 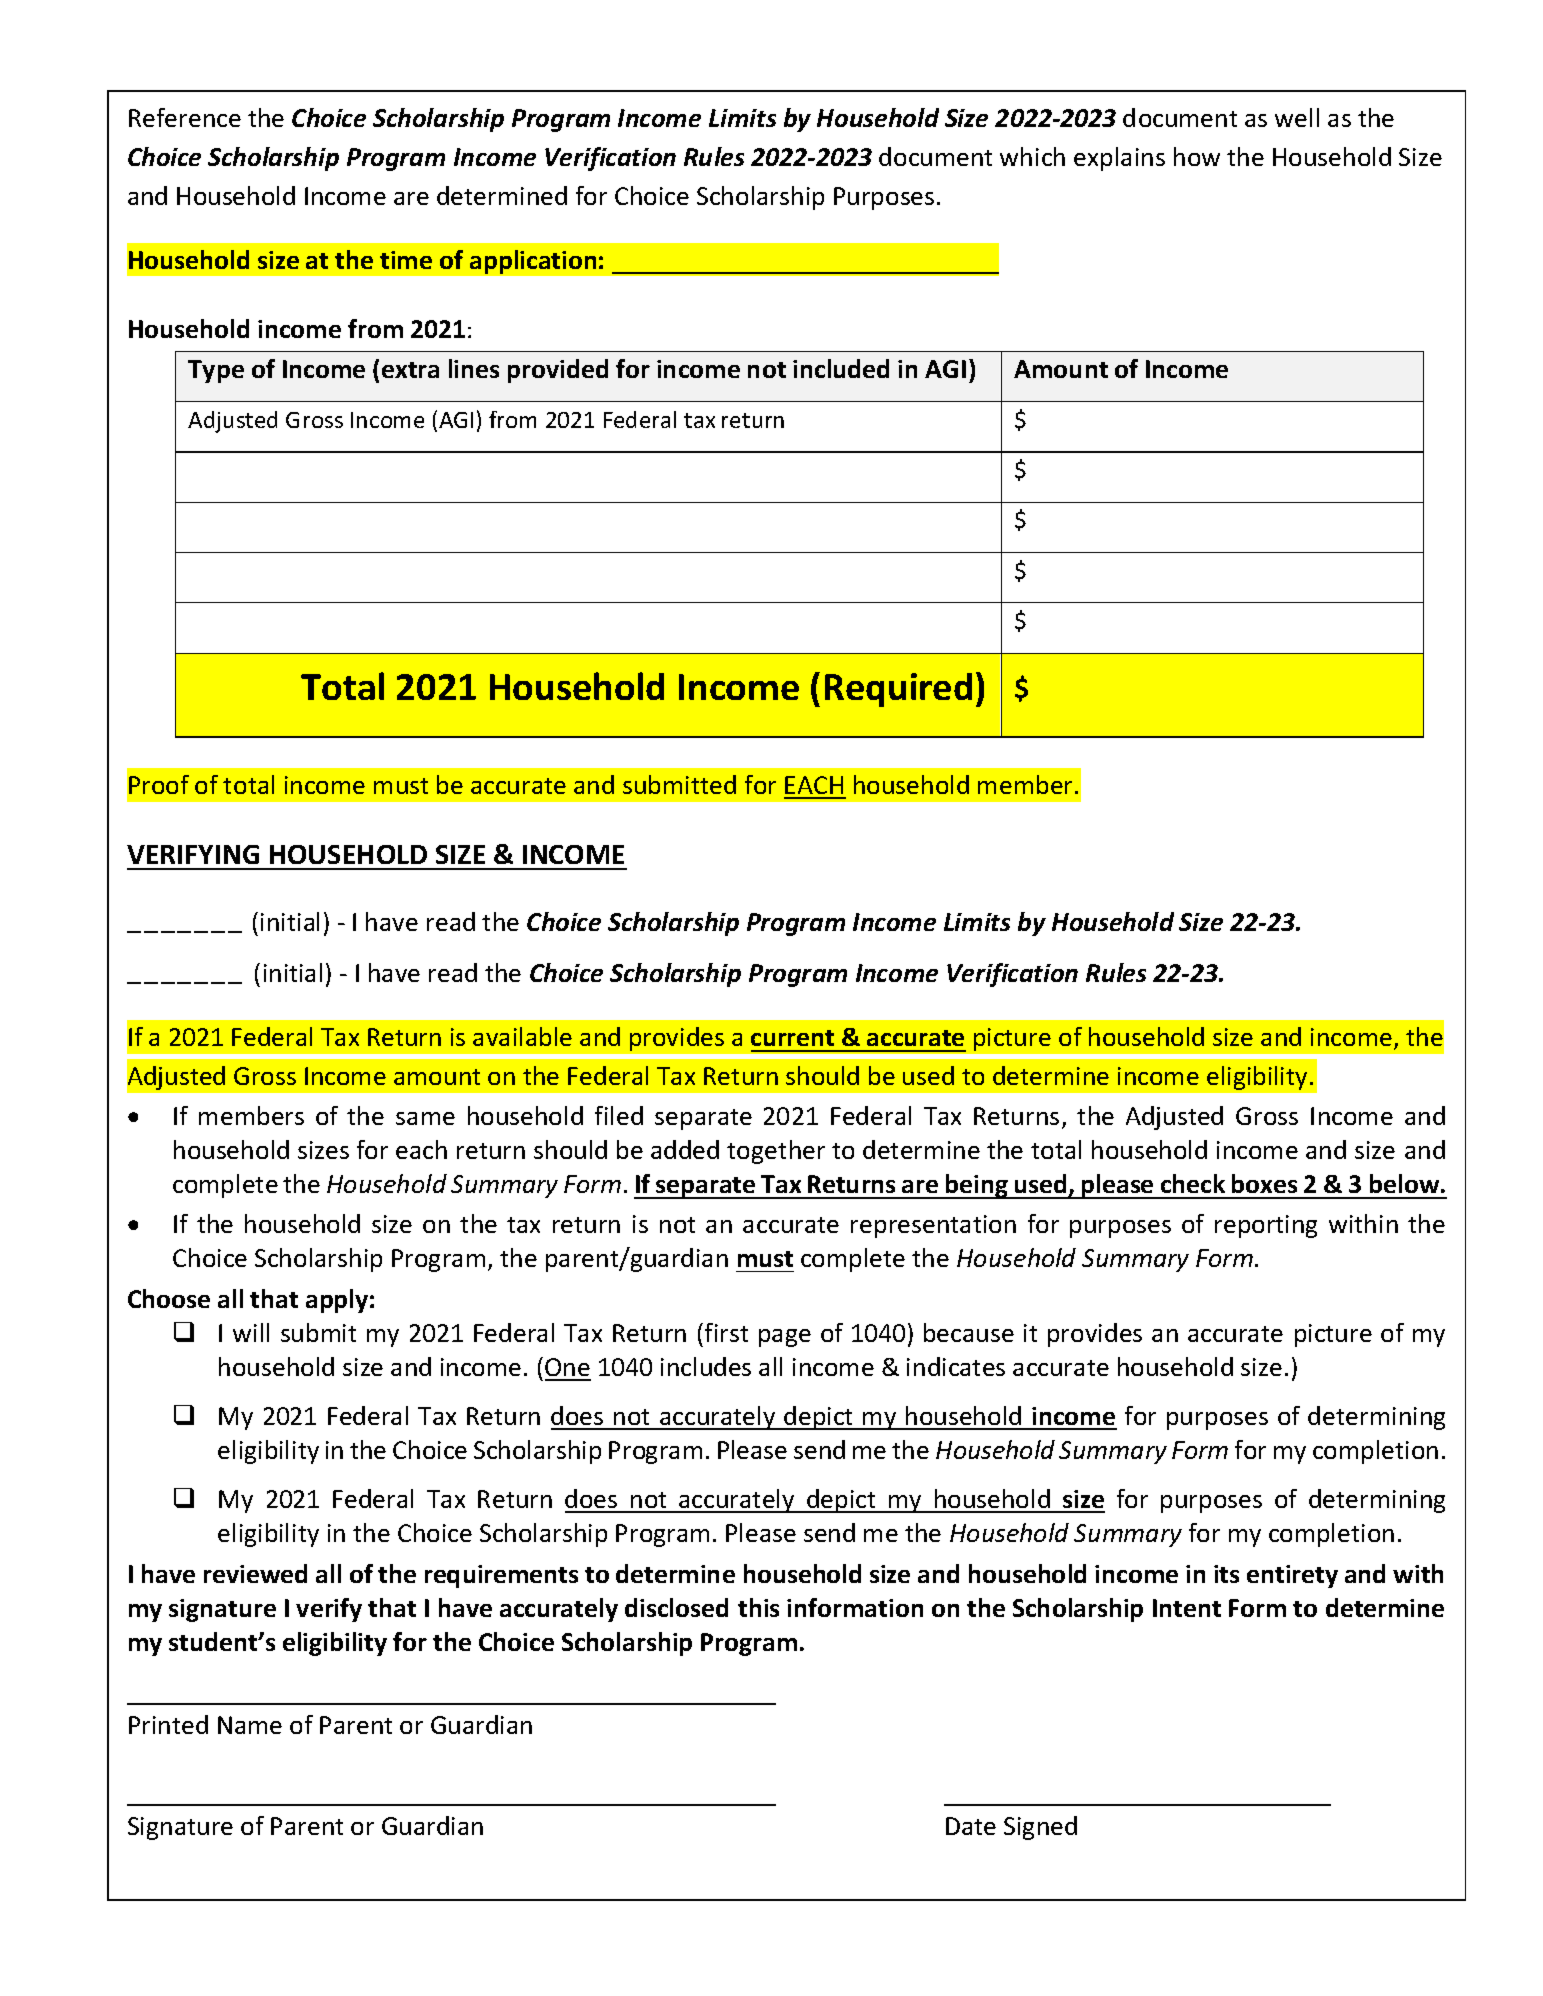 What do you see at coordinates (250, 1725) in the image?
I see `Name` at bounding box center [250, 1725].
